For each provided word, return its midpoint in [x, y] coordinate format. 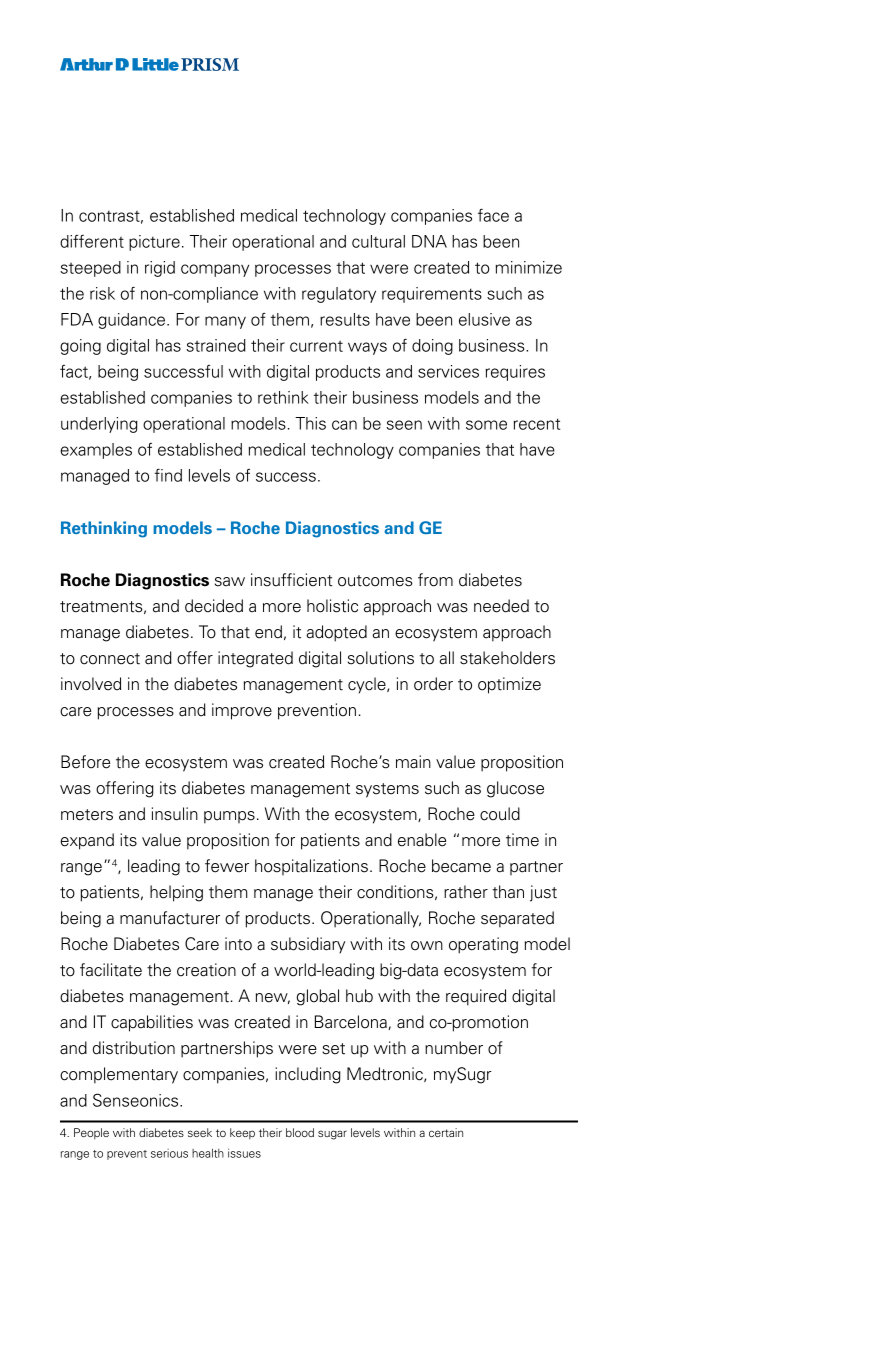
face [493, 215]
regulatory [339, 295]
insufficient [292, 580]
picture [154, 243]
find [168, 475]
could [500, 814]
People [91, 1133]
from [435, 580]
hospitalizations [311, 867]
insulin [175, 814]
